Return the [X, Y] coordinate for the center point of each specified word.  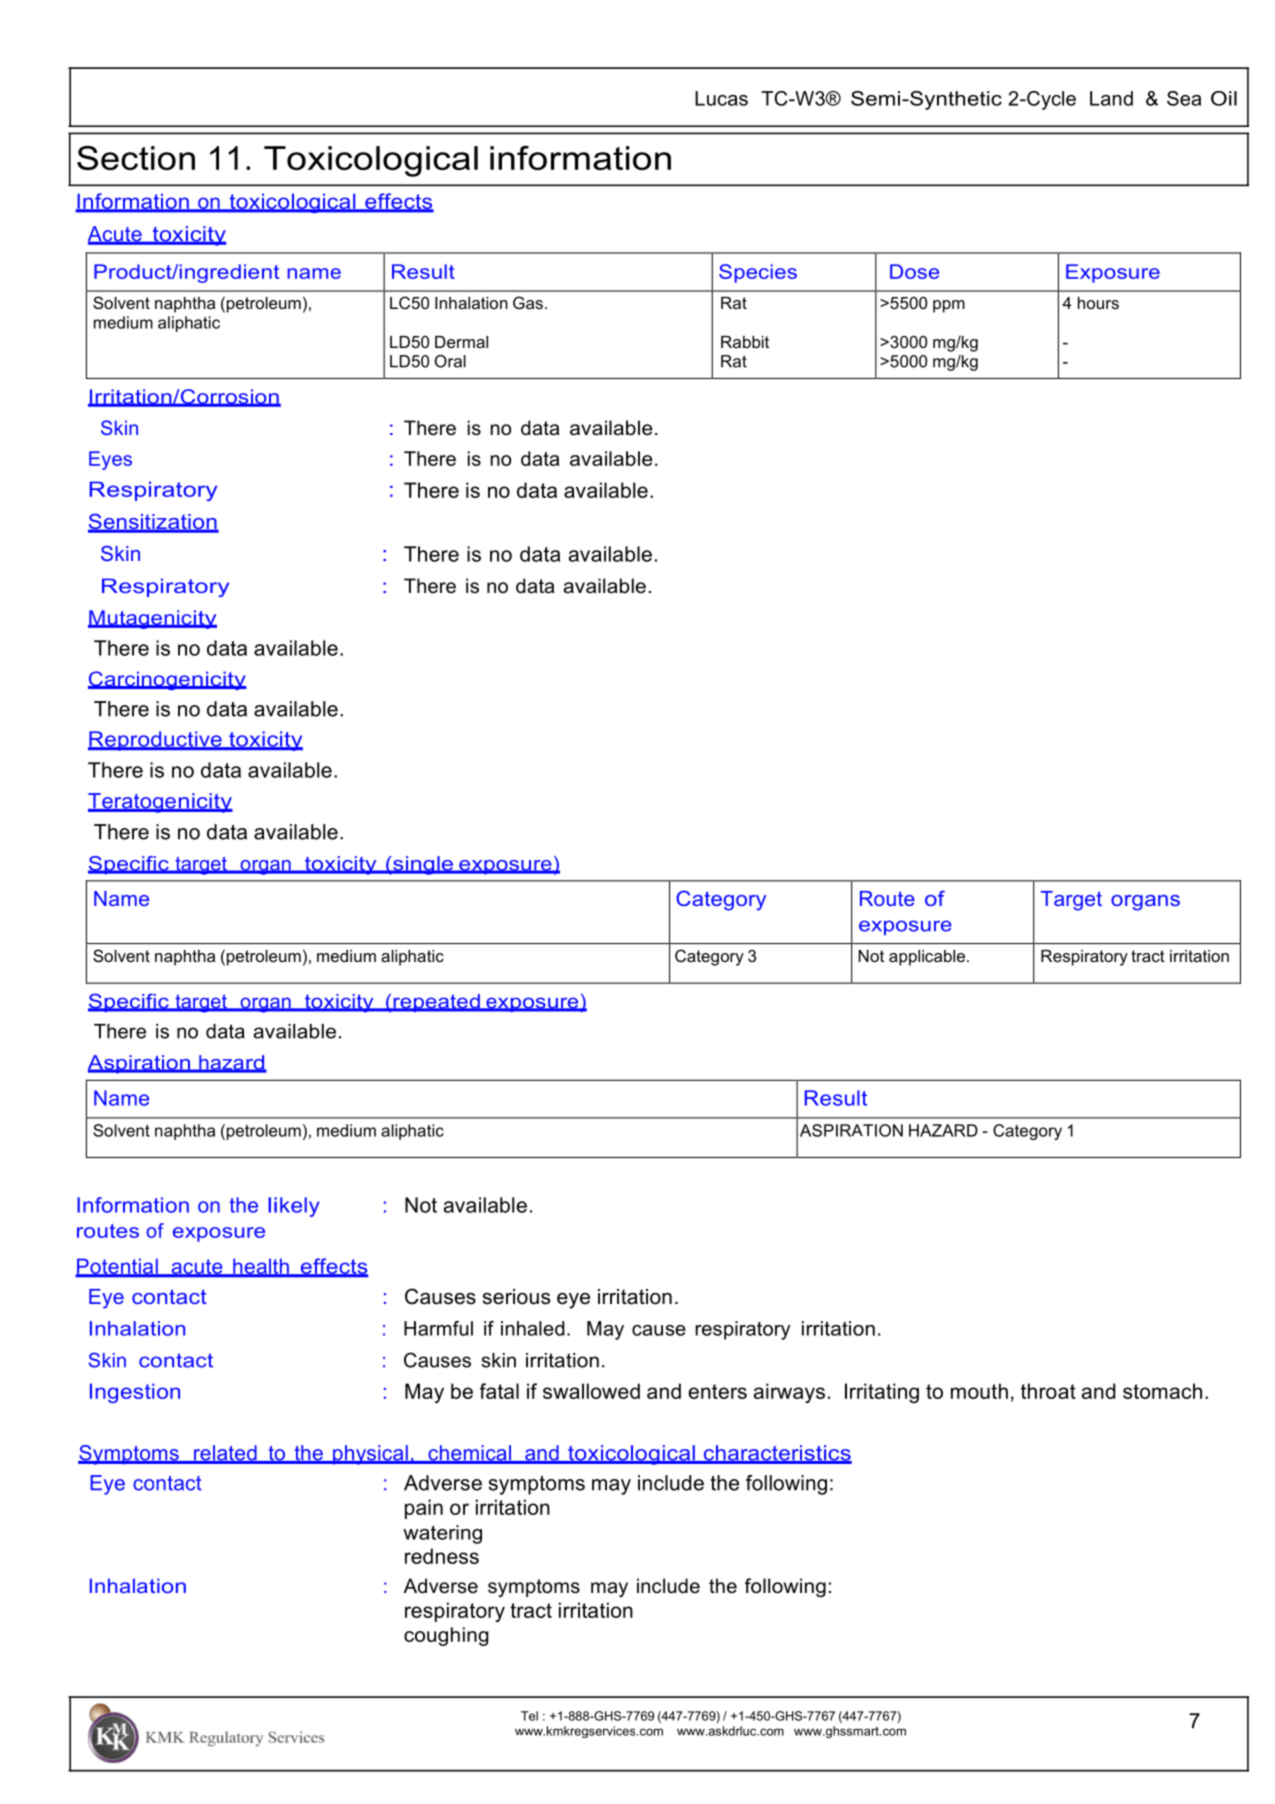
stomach [1162, 1391]
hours [1098, 303]
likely [294, 1207]
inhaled [533, 1328]
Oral [450, 361]
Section [136, 158]
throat [1048, 1391]
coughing [446, 1636]
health [261, 1267]
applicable [928, 958]
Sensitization [153, 522]
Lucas [721, 98]
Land [1111, 98]
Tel [529, 1716]
